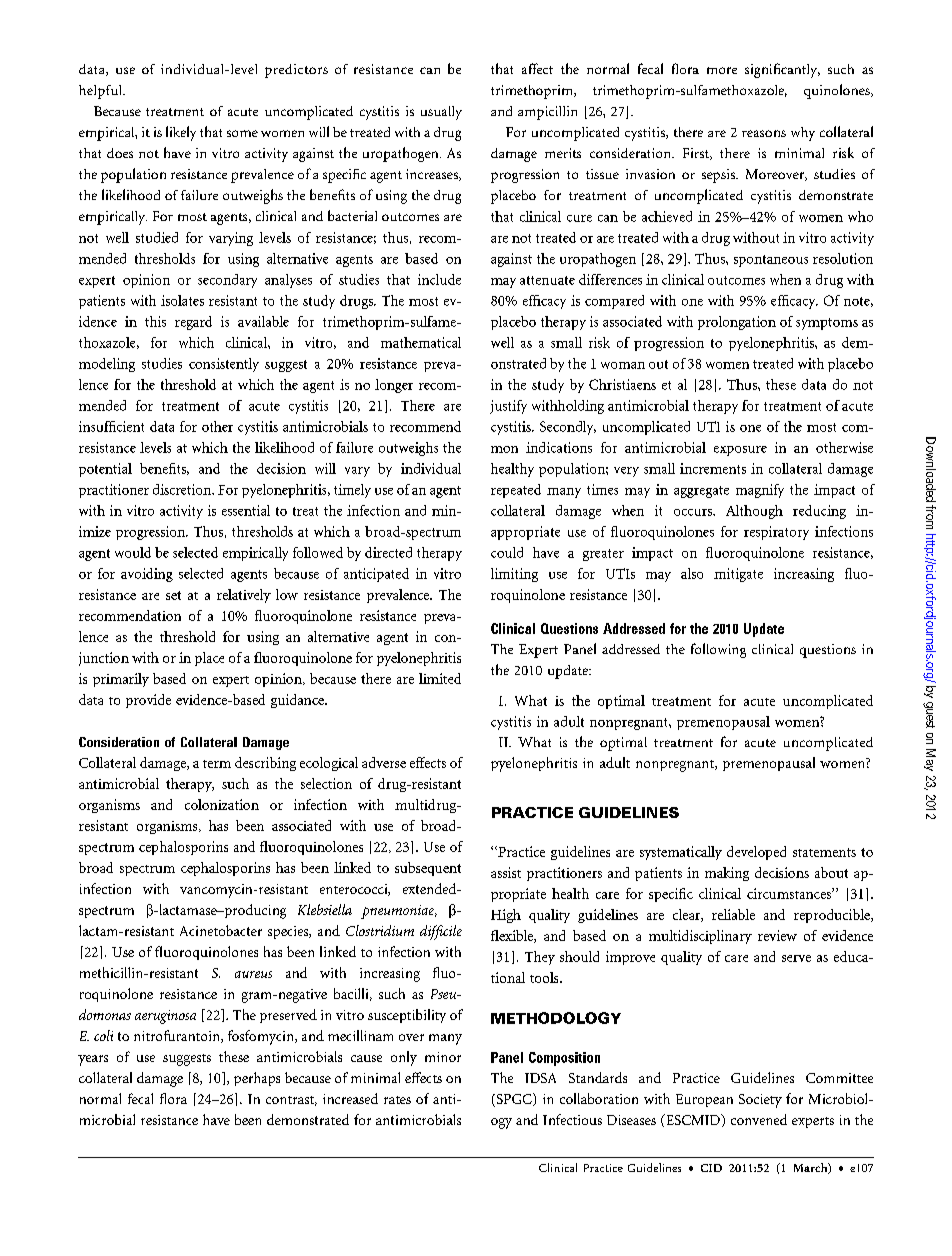  What do you see at coordinates (441, 113) in the document?
I see `usually` at bounding box center [441, 113].
